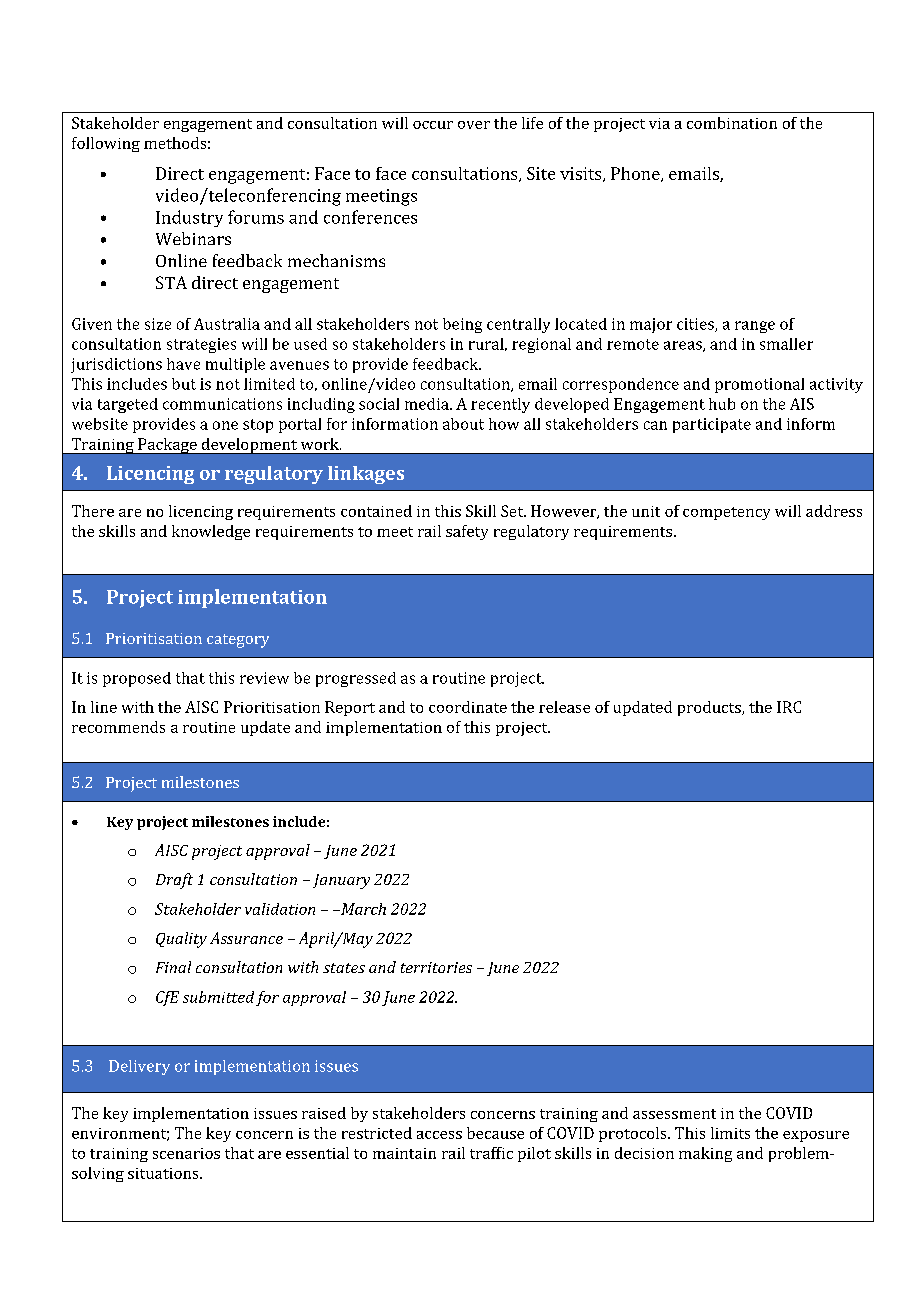 This screenshot has height=1308, width=924. I want to click on IRC, so click(789, 707).
